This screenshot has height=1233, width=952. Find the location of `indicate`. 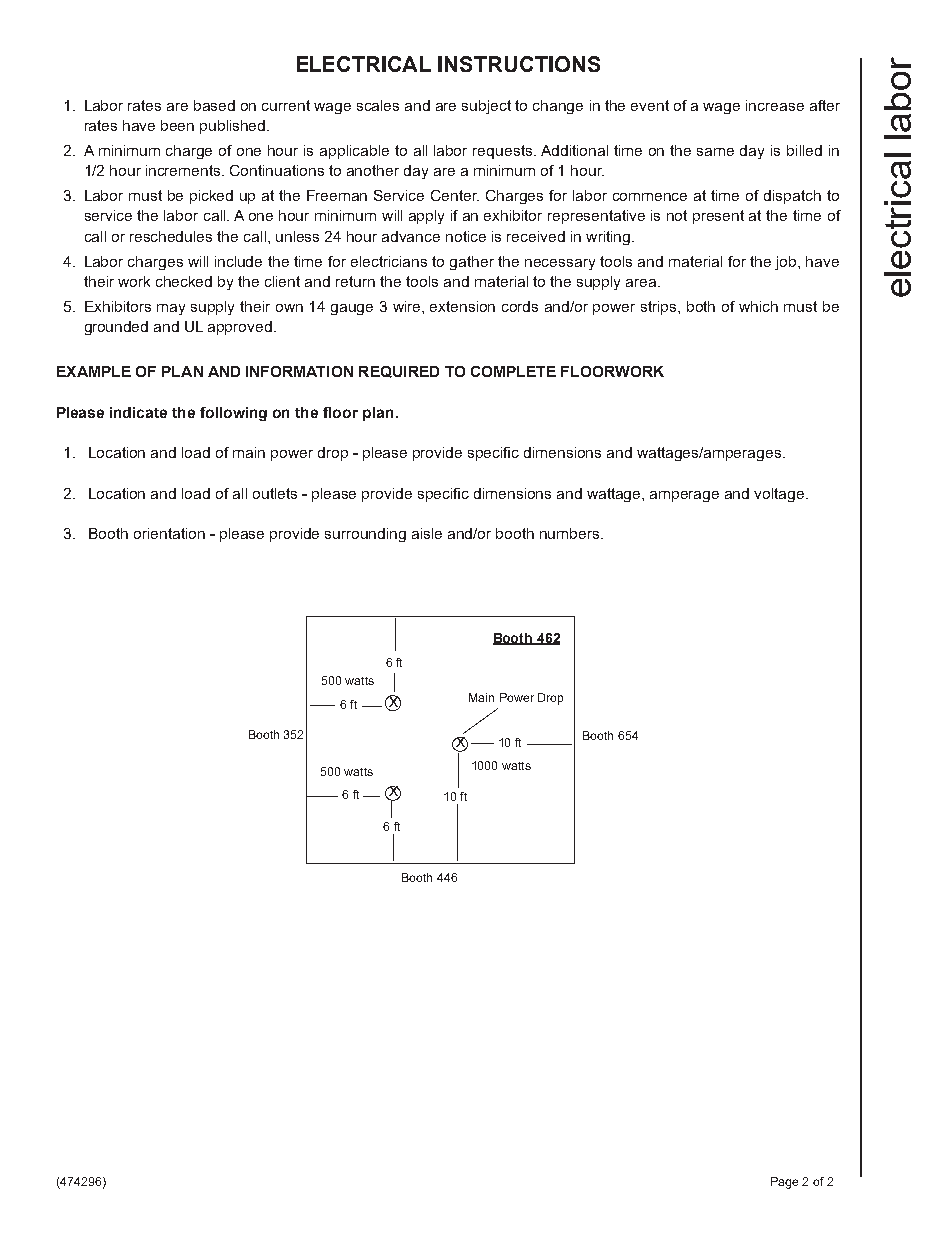

indicate is located at coordinates (138, 412).
